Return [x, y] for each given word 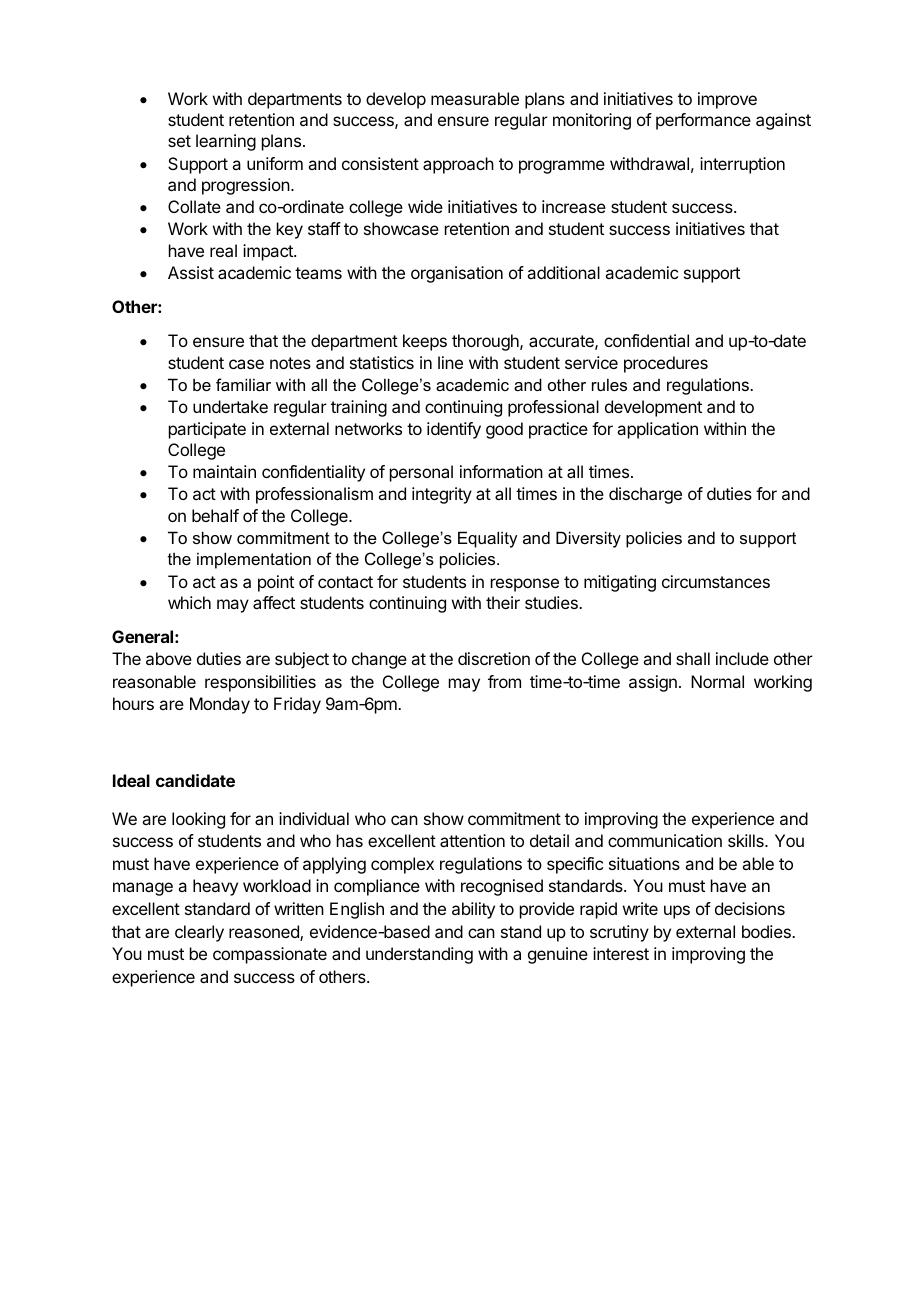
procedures [666, 364]
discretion [494, 658]
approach [458, 165]
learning [226, 142]
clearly [199, 933]
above [169, 658]
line [450, 362]
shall [693, 658]
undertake [230, 406]
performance [703, 121]
